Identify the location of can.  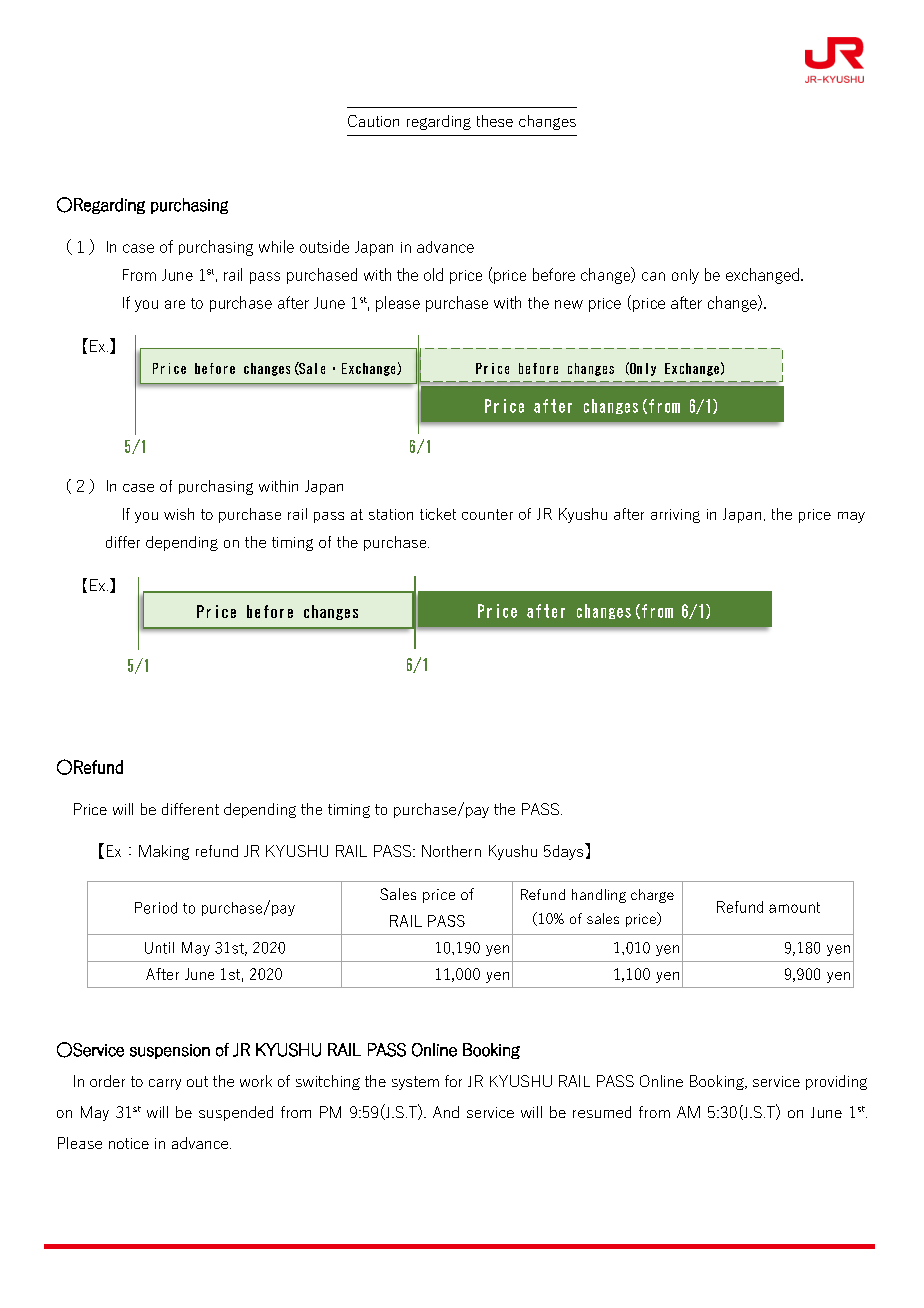
(653, 276).
